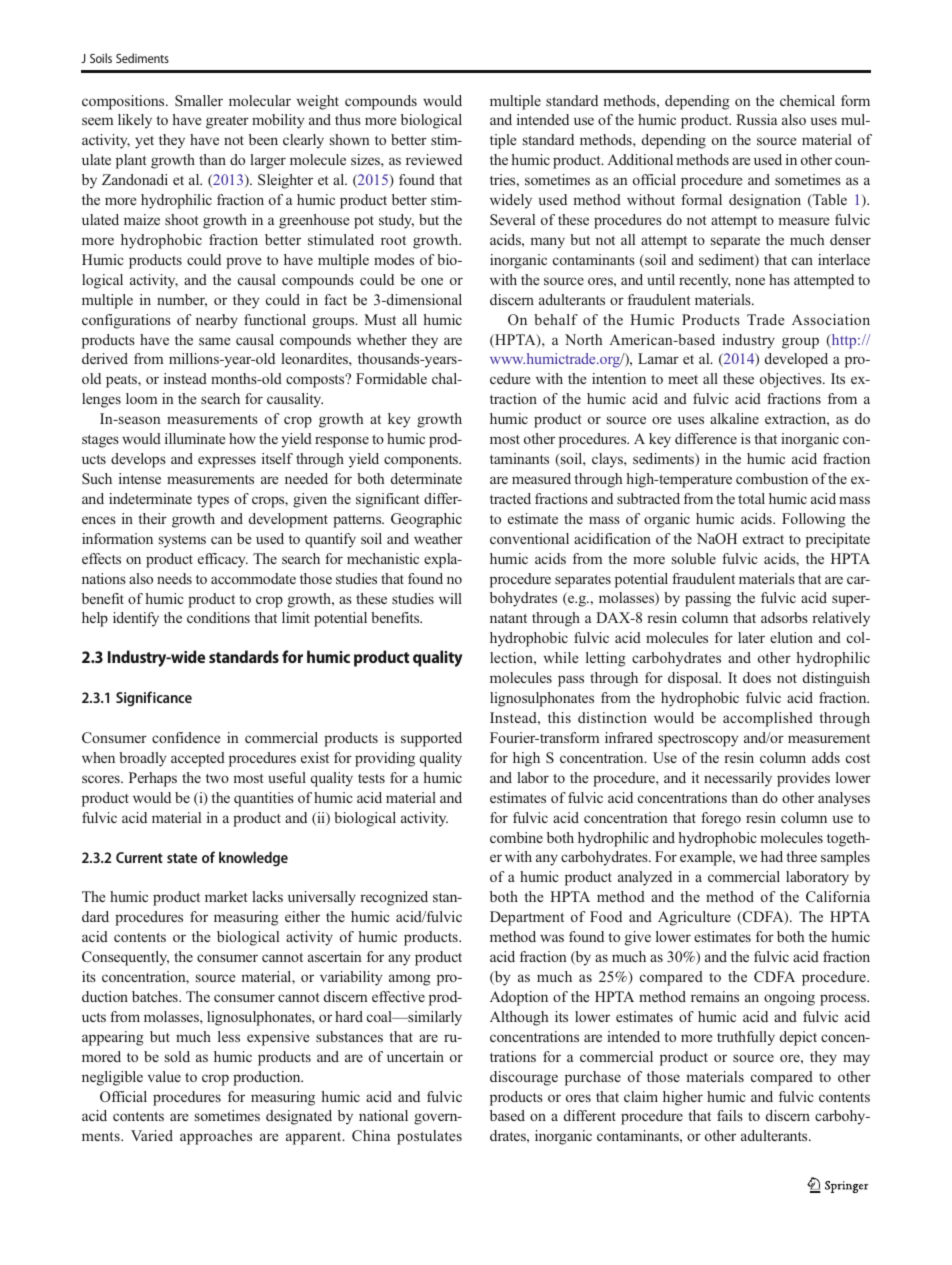  Describe the element at coordinates (434, 159) in the document. I see `reviewed` at that location.
